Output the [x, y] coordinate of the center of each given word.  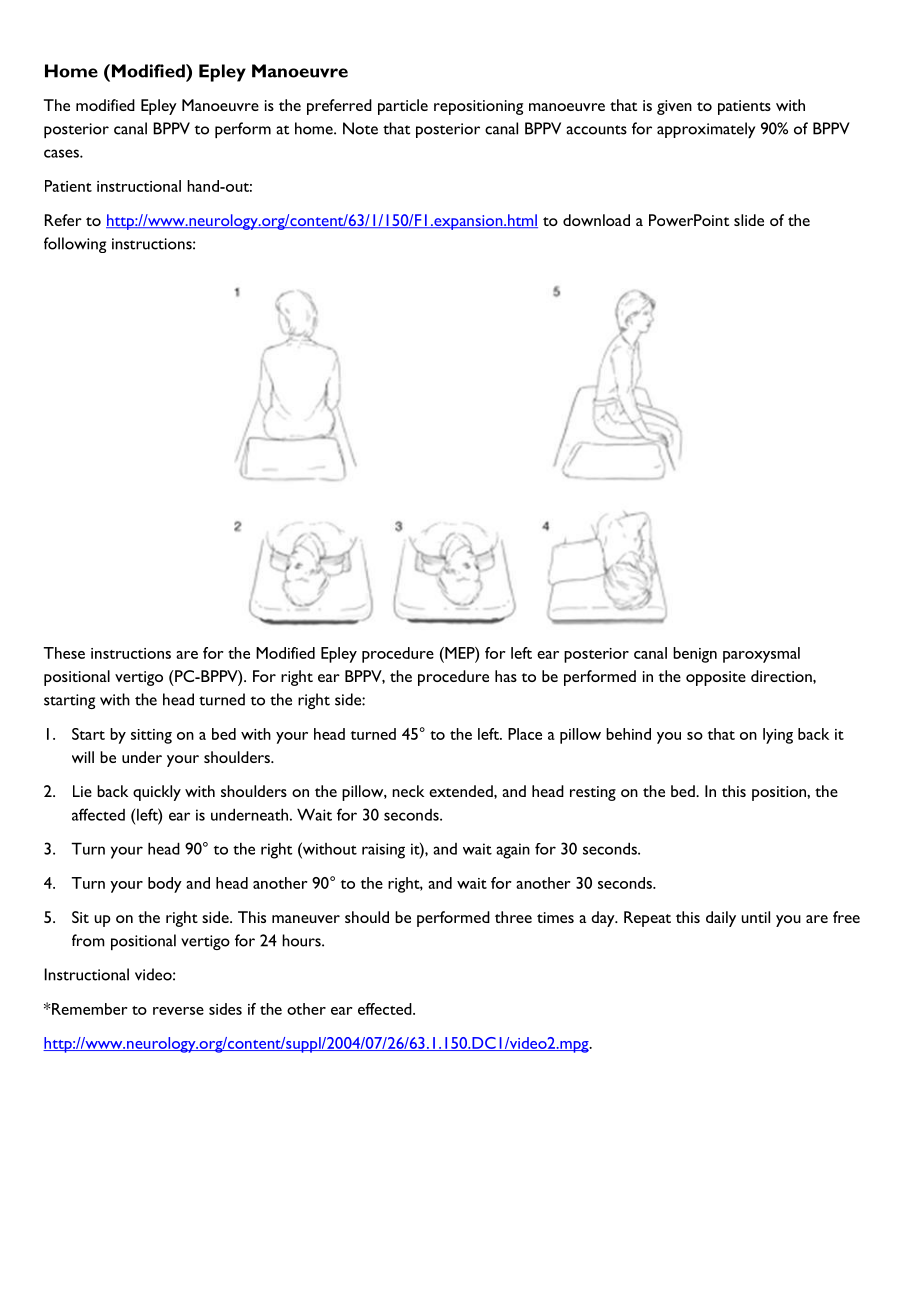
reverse [178, 1011]
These [64, 653]
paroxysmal [761, 655]
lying [778, 736]
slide [749, 220]
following [75, 245]
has [506, 676]
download [596, 220]
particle [403, 107]
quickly [157, 793]
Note [360, 128]
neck [408, 791]
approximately [706, 130]
